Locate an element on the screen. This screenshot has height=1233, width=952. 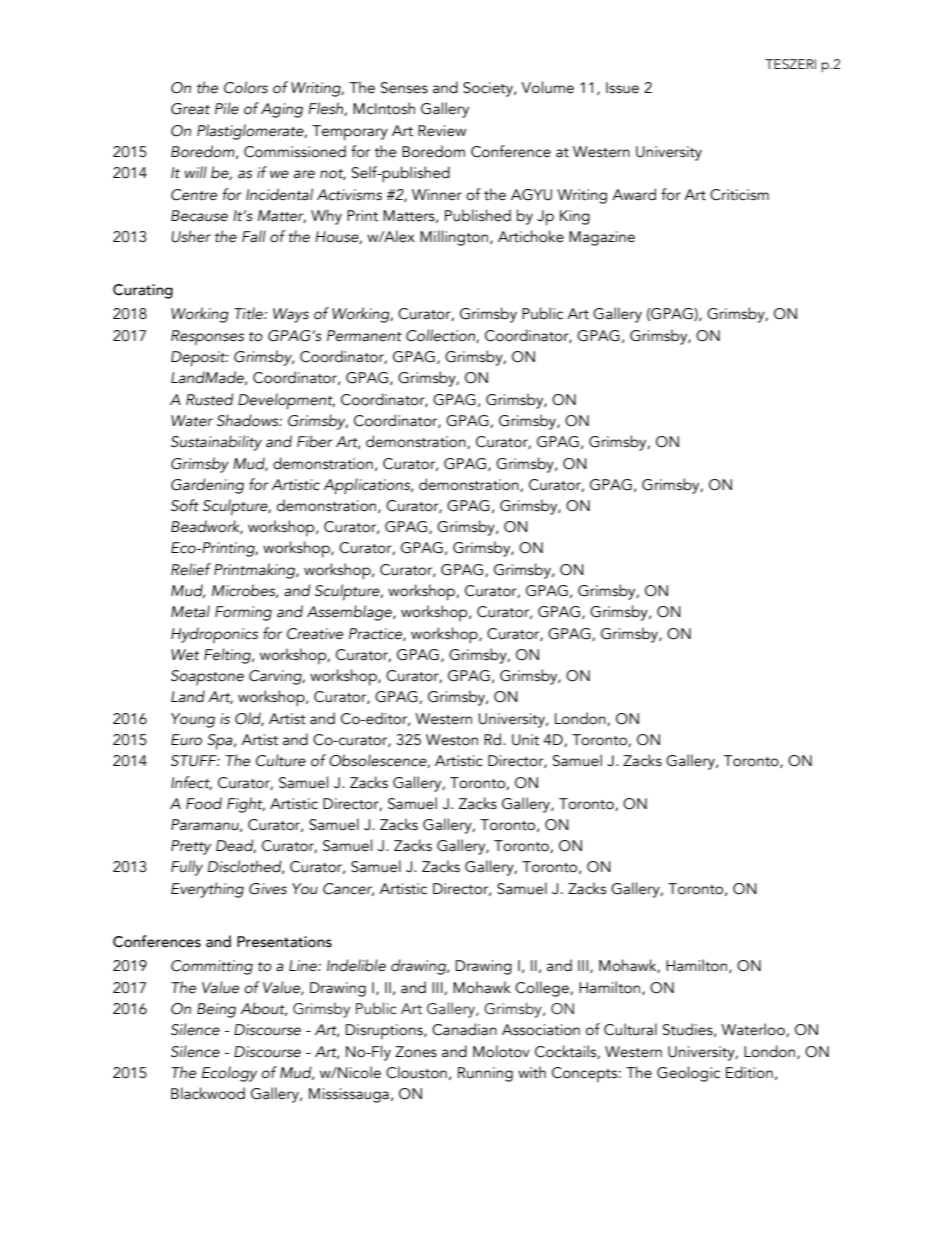
Review is located at coordinates (442, 131).
